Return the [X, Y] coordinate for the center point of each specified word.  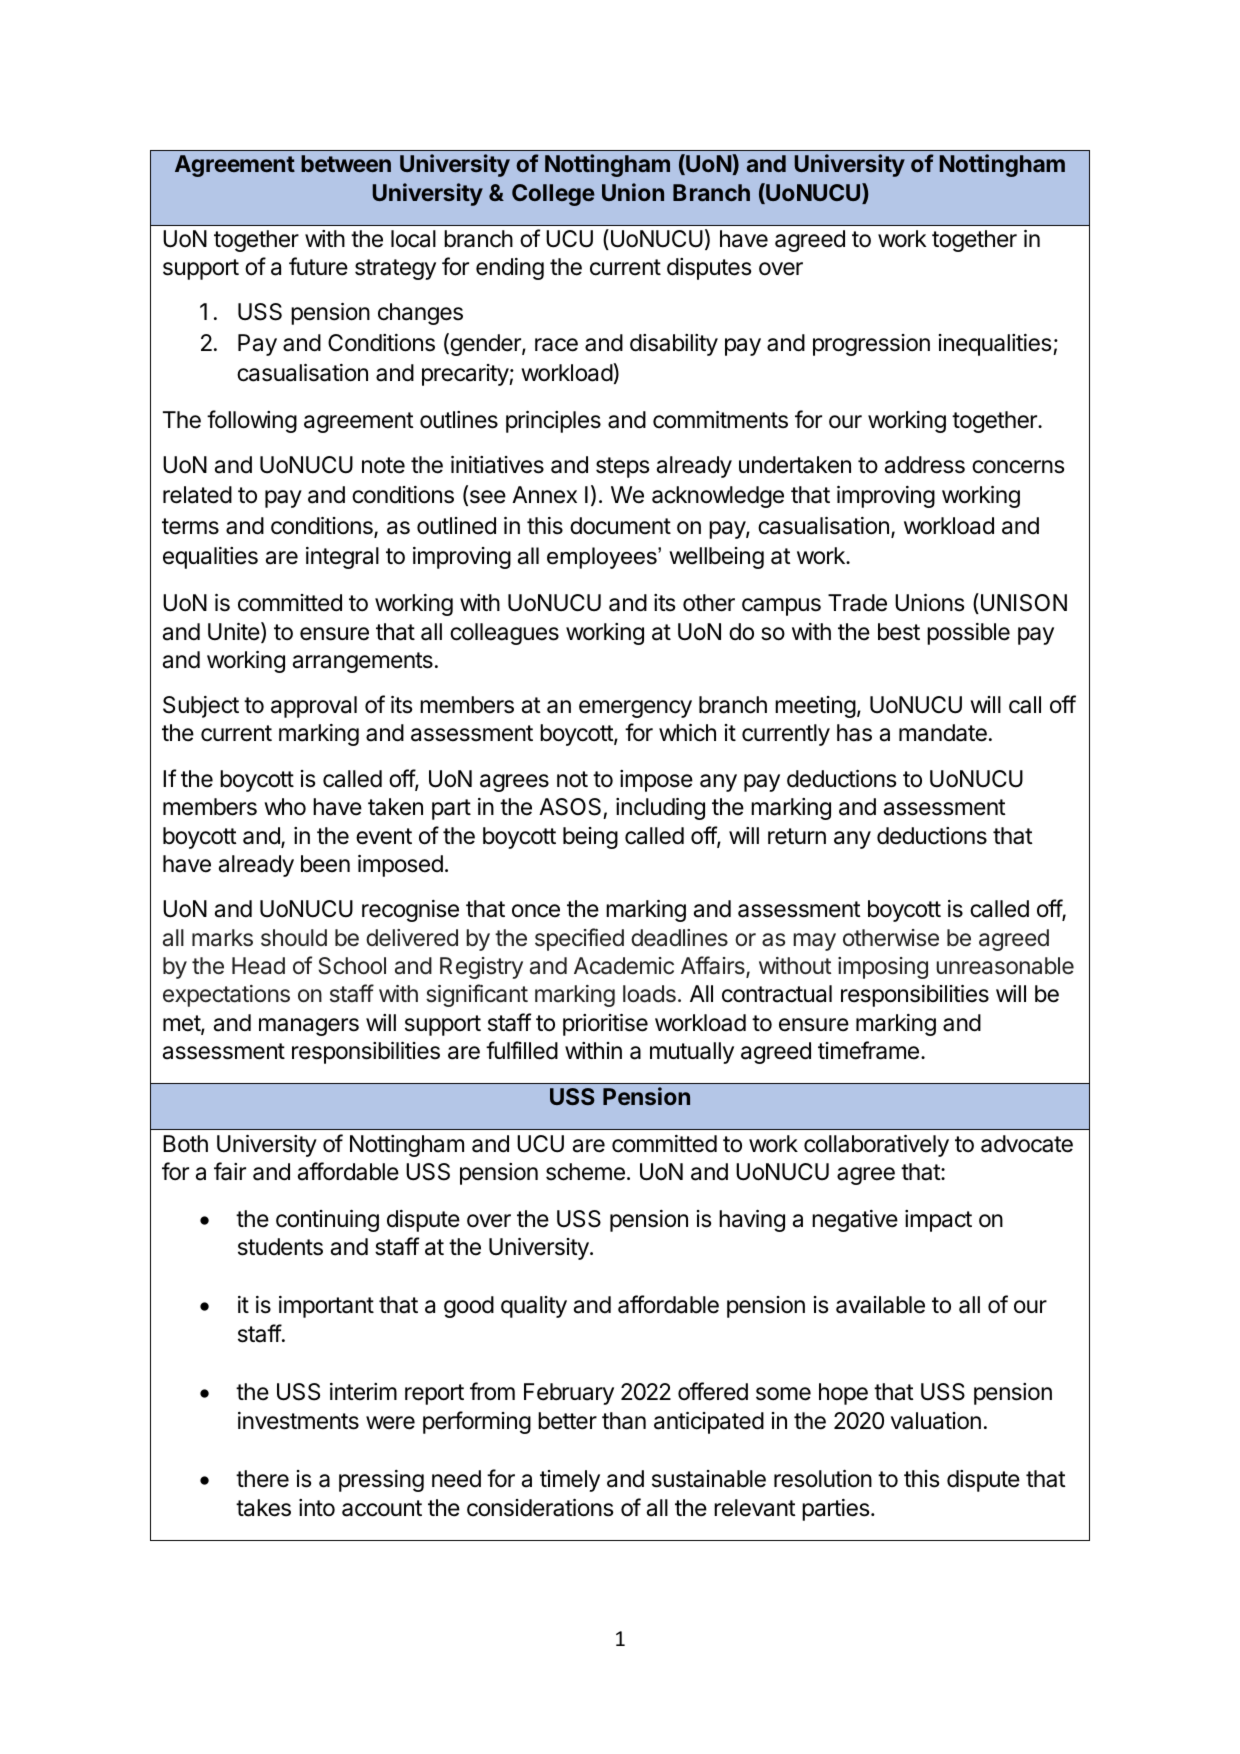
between [346, 163]
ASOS [570, 807]
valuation [936, 1421]
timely [570, 1481]
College [553, 195]
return [797, 836]
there [262, 1479]
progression [871, 345]
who [285, 806]
